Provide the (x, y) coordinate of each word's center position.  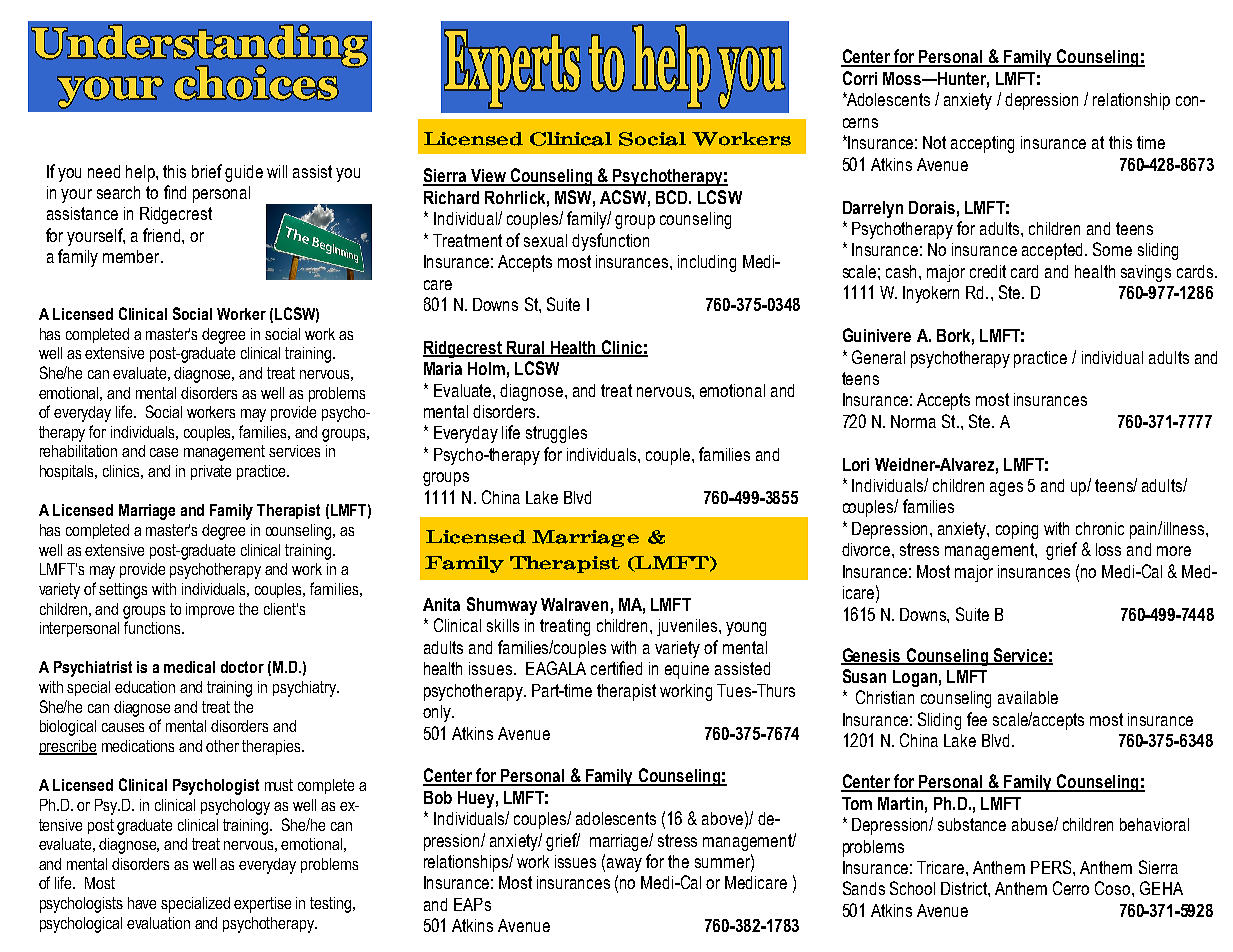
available (1028, 697)
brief (207, 171)
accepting (982, 144)
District (965, 888)
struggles (556, 434)
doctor (242, 667)
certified (616, 668)
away (624, 865)
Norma (913, 421)
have (142, 903)
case (164, 452)
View (488, 177)
